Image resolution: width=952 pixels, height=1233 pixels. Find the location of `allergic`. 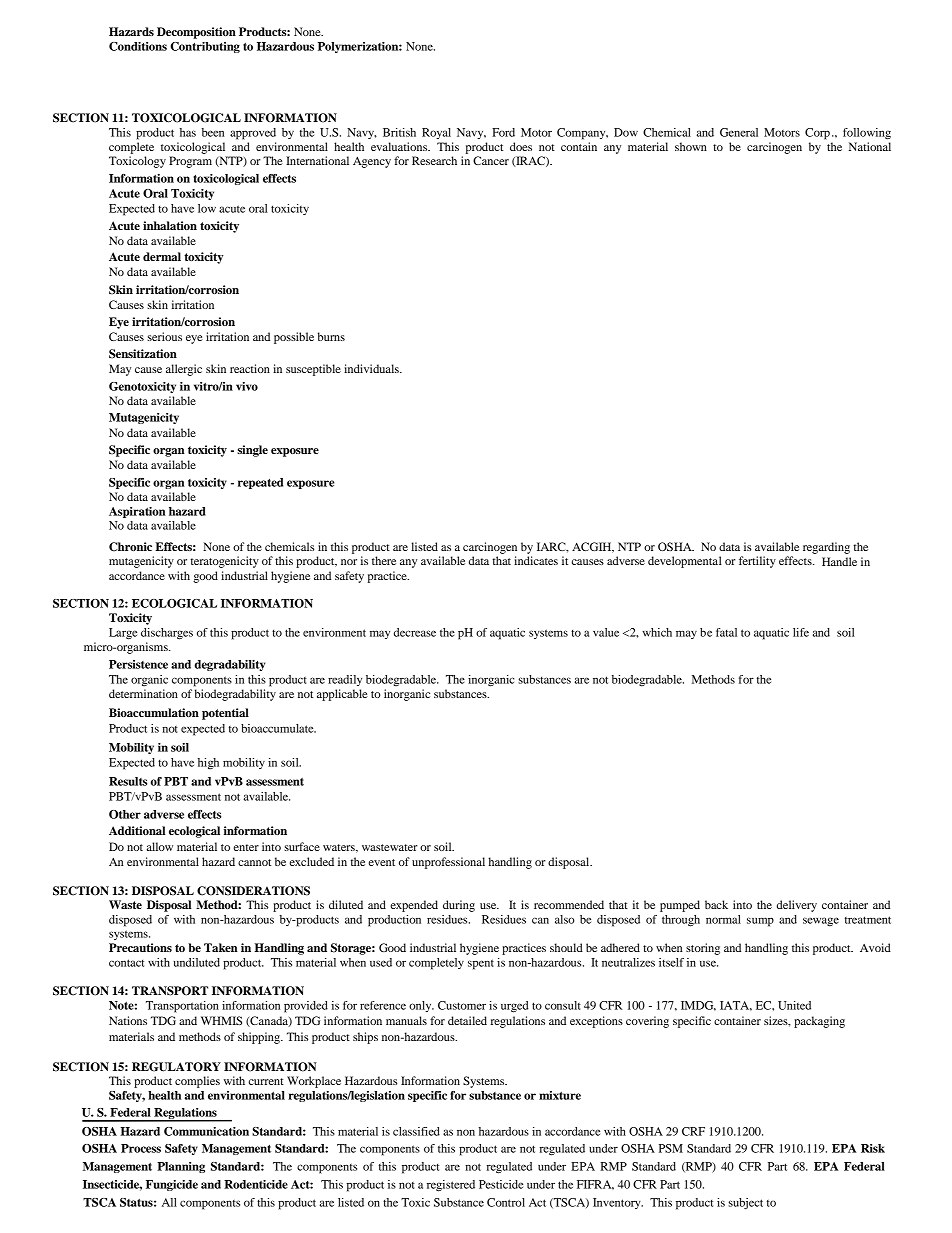

allergic is located at coordinates (184, 370).
